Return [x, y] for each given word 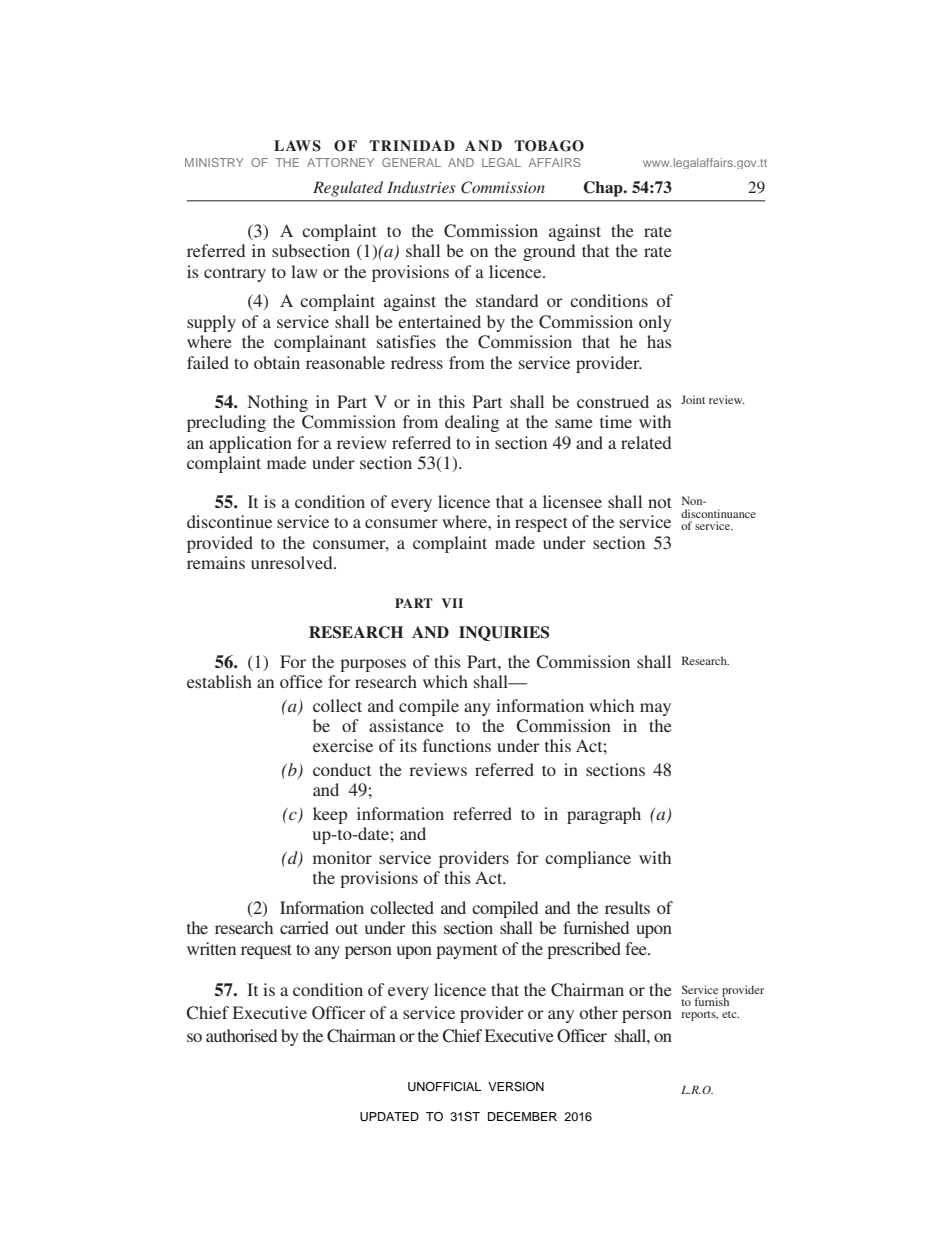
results [627, 907]
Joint [693, 399]
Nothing [277, 403]
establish [219, 681]
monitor [342, 857]
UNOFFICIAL [444, 1087]
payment [467, 951]
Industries [421, 187]
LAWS [297, 146]
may [655, 709]
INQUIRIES [504, 633]
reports [699, 1016]
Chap [604, 189]
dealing [472, 423]
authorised [241, 1035]
